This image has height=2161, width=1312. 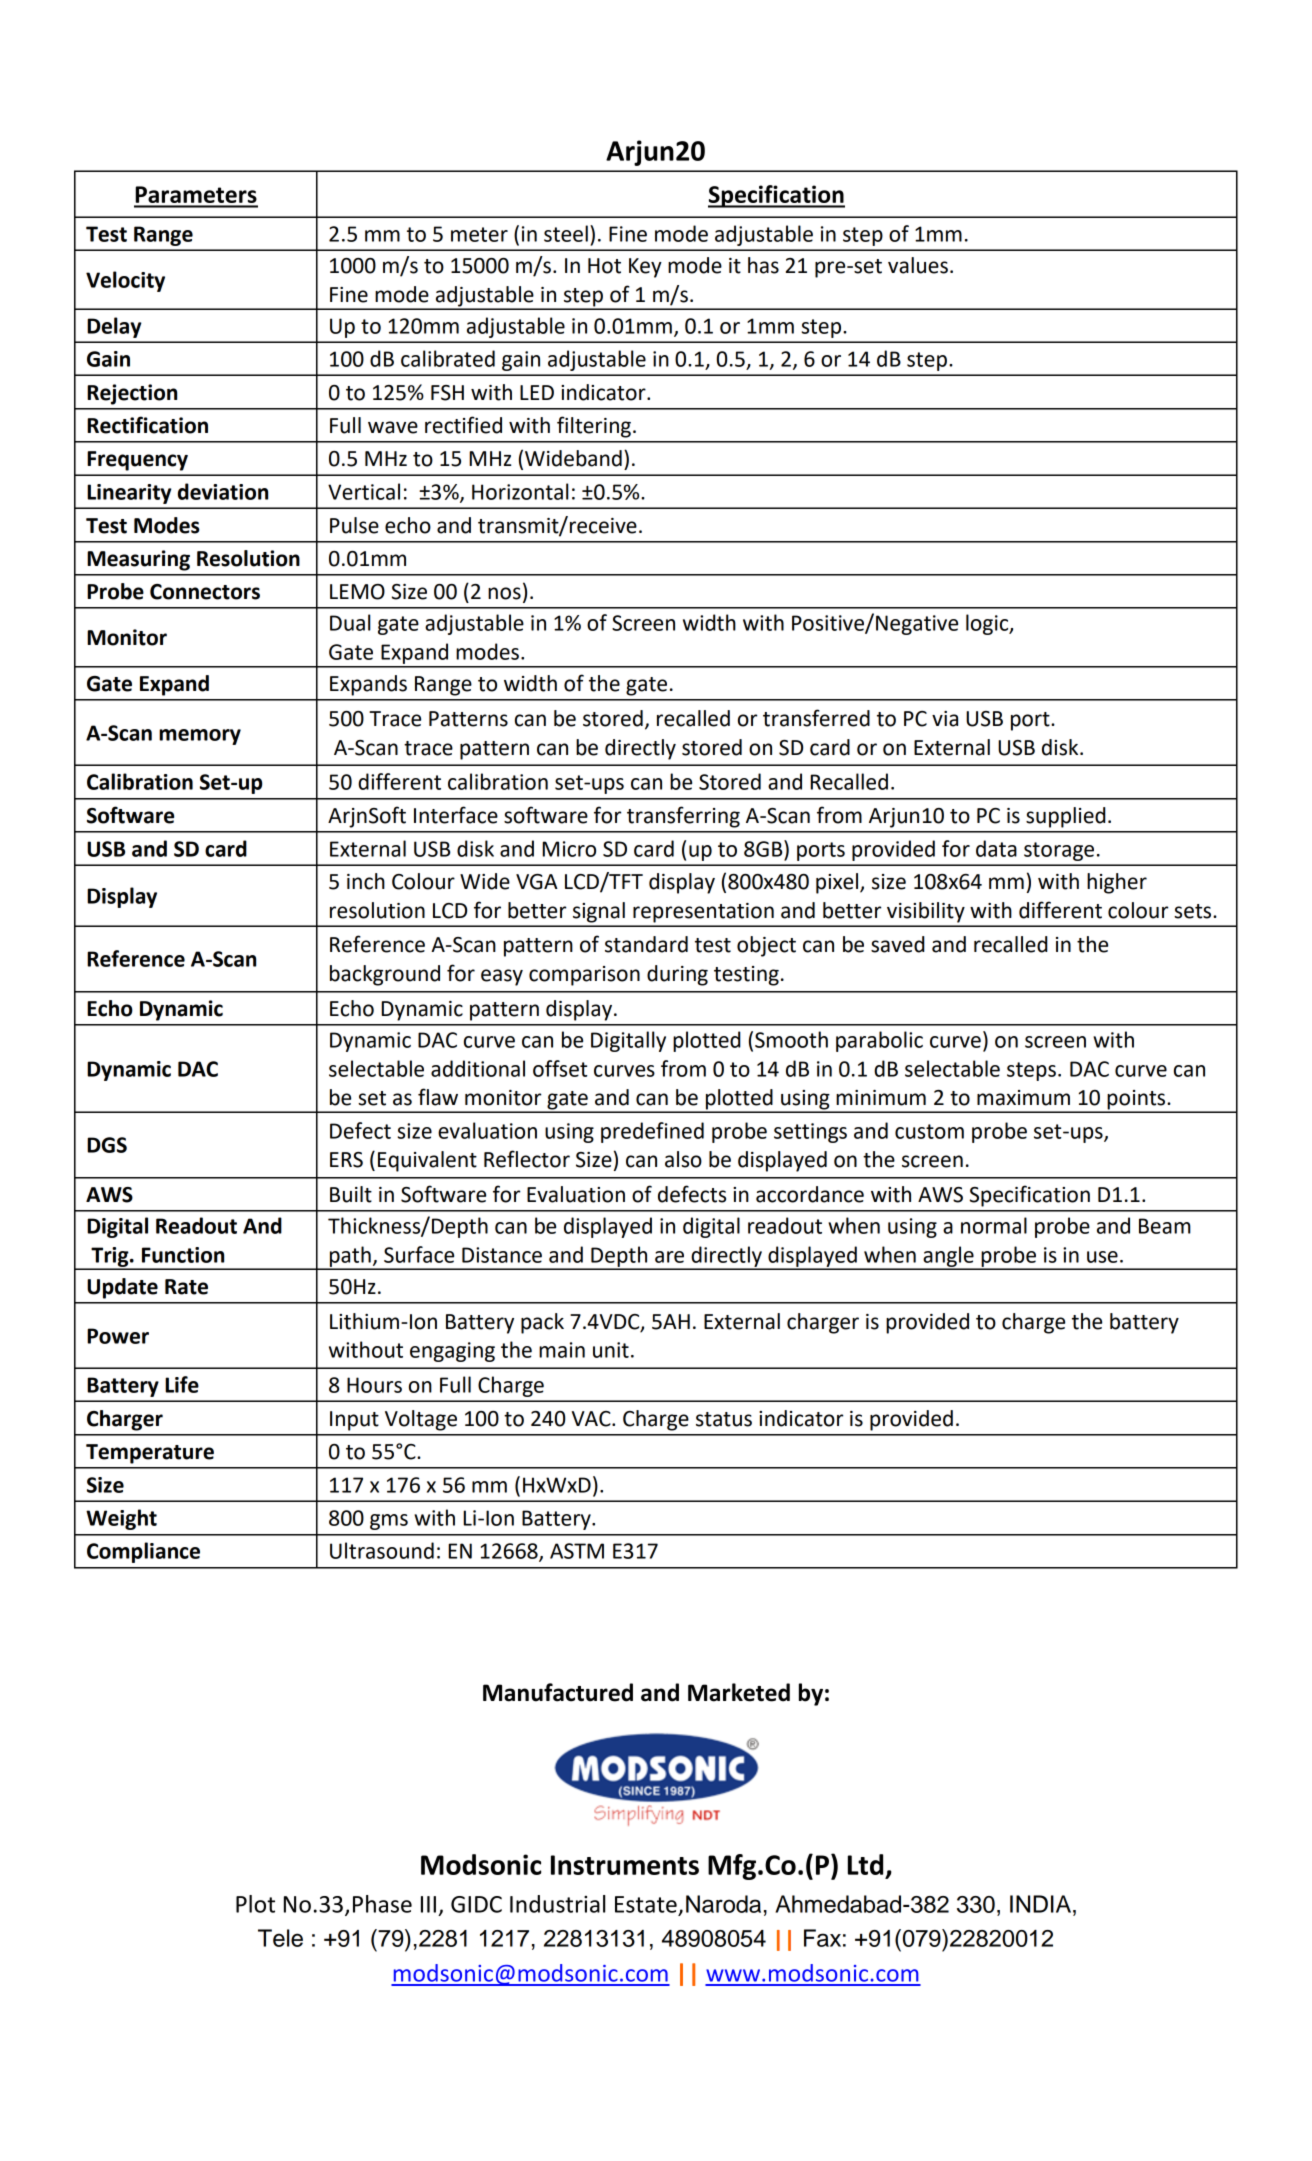 What do you see at coordinates (560, 1068) in the image?
I see `offset` at bounding box center [560, 1068].
